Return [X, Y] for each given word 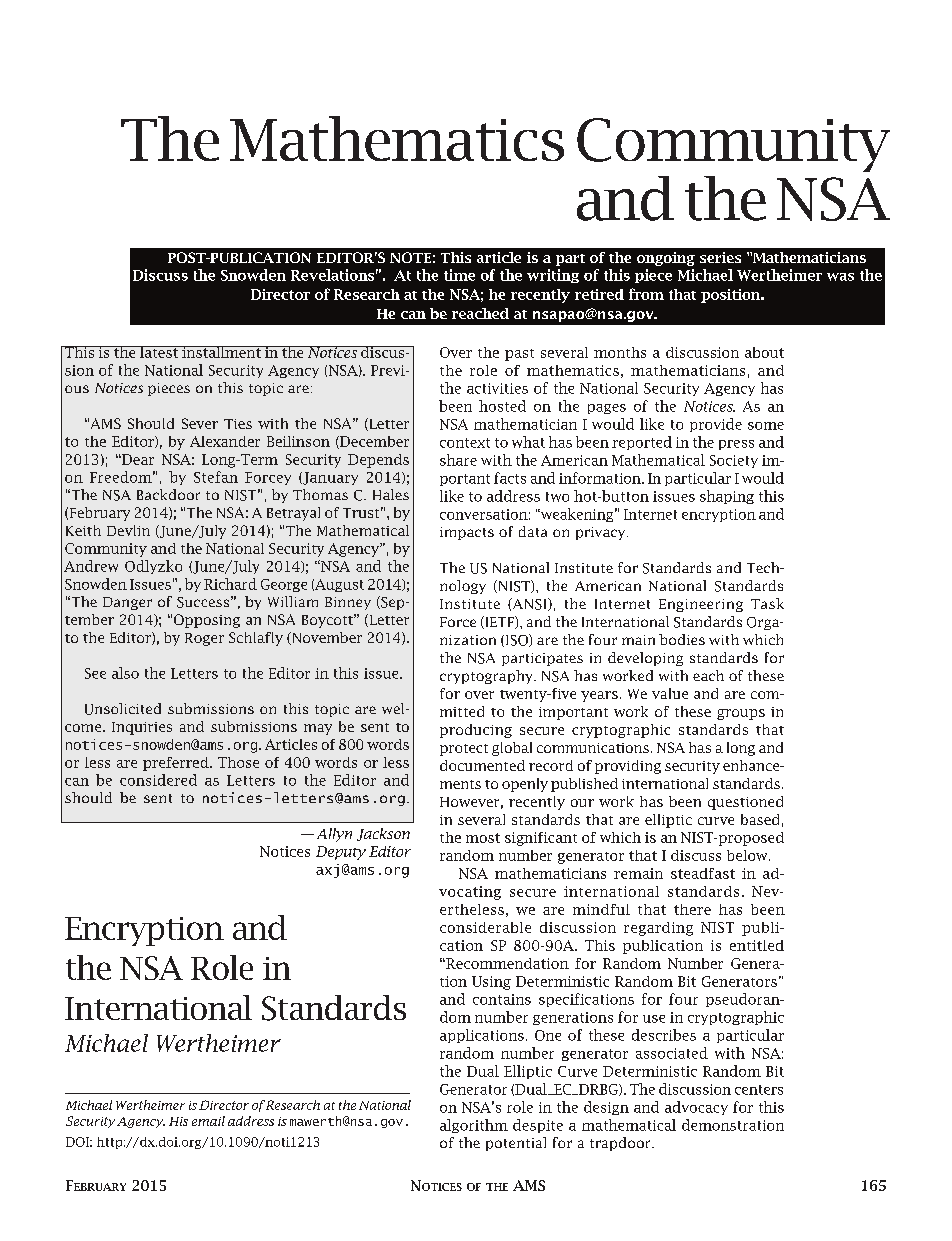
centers [759, 1090]
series [720, 257]
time [459, 275]
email [208, 1121]
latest [159, 352]
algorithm [474, 1126]
